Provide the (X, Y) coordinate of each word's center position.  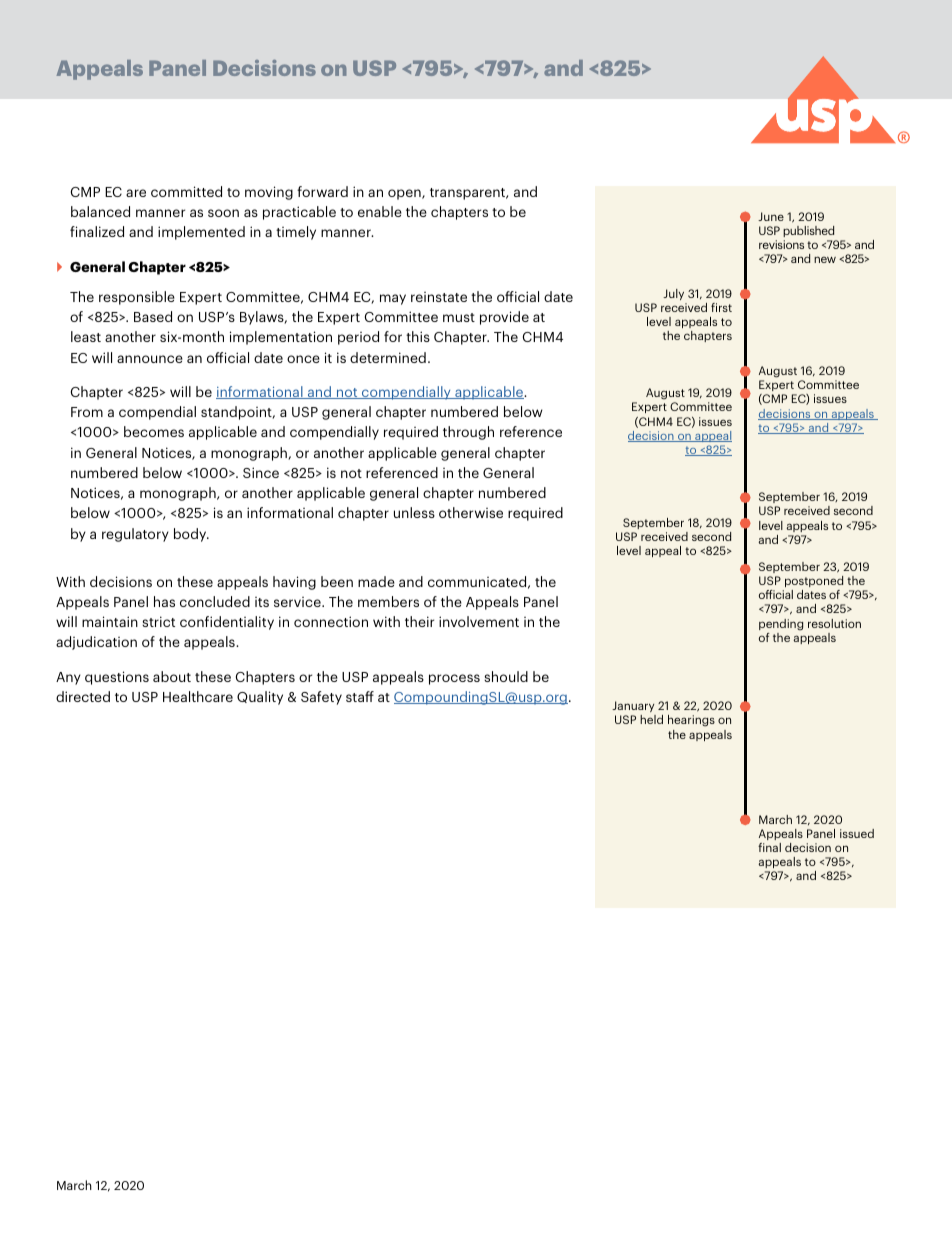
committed (186, 191)
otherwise (471, 512)
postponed (814, 581)
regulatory (135, 535)
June (771, 216)
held (651, 719)
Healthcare (198, 696)
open (405, 194)
